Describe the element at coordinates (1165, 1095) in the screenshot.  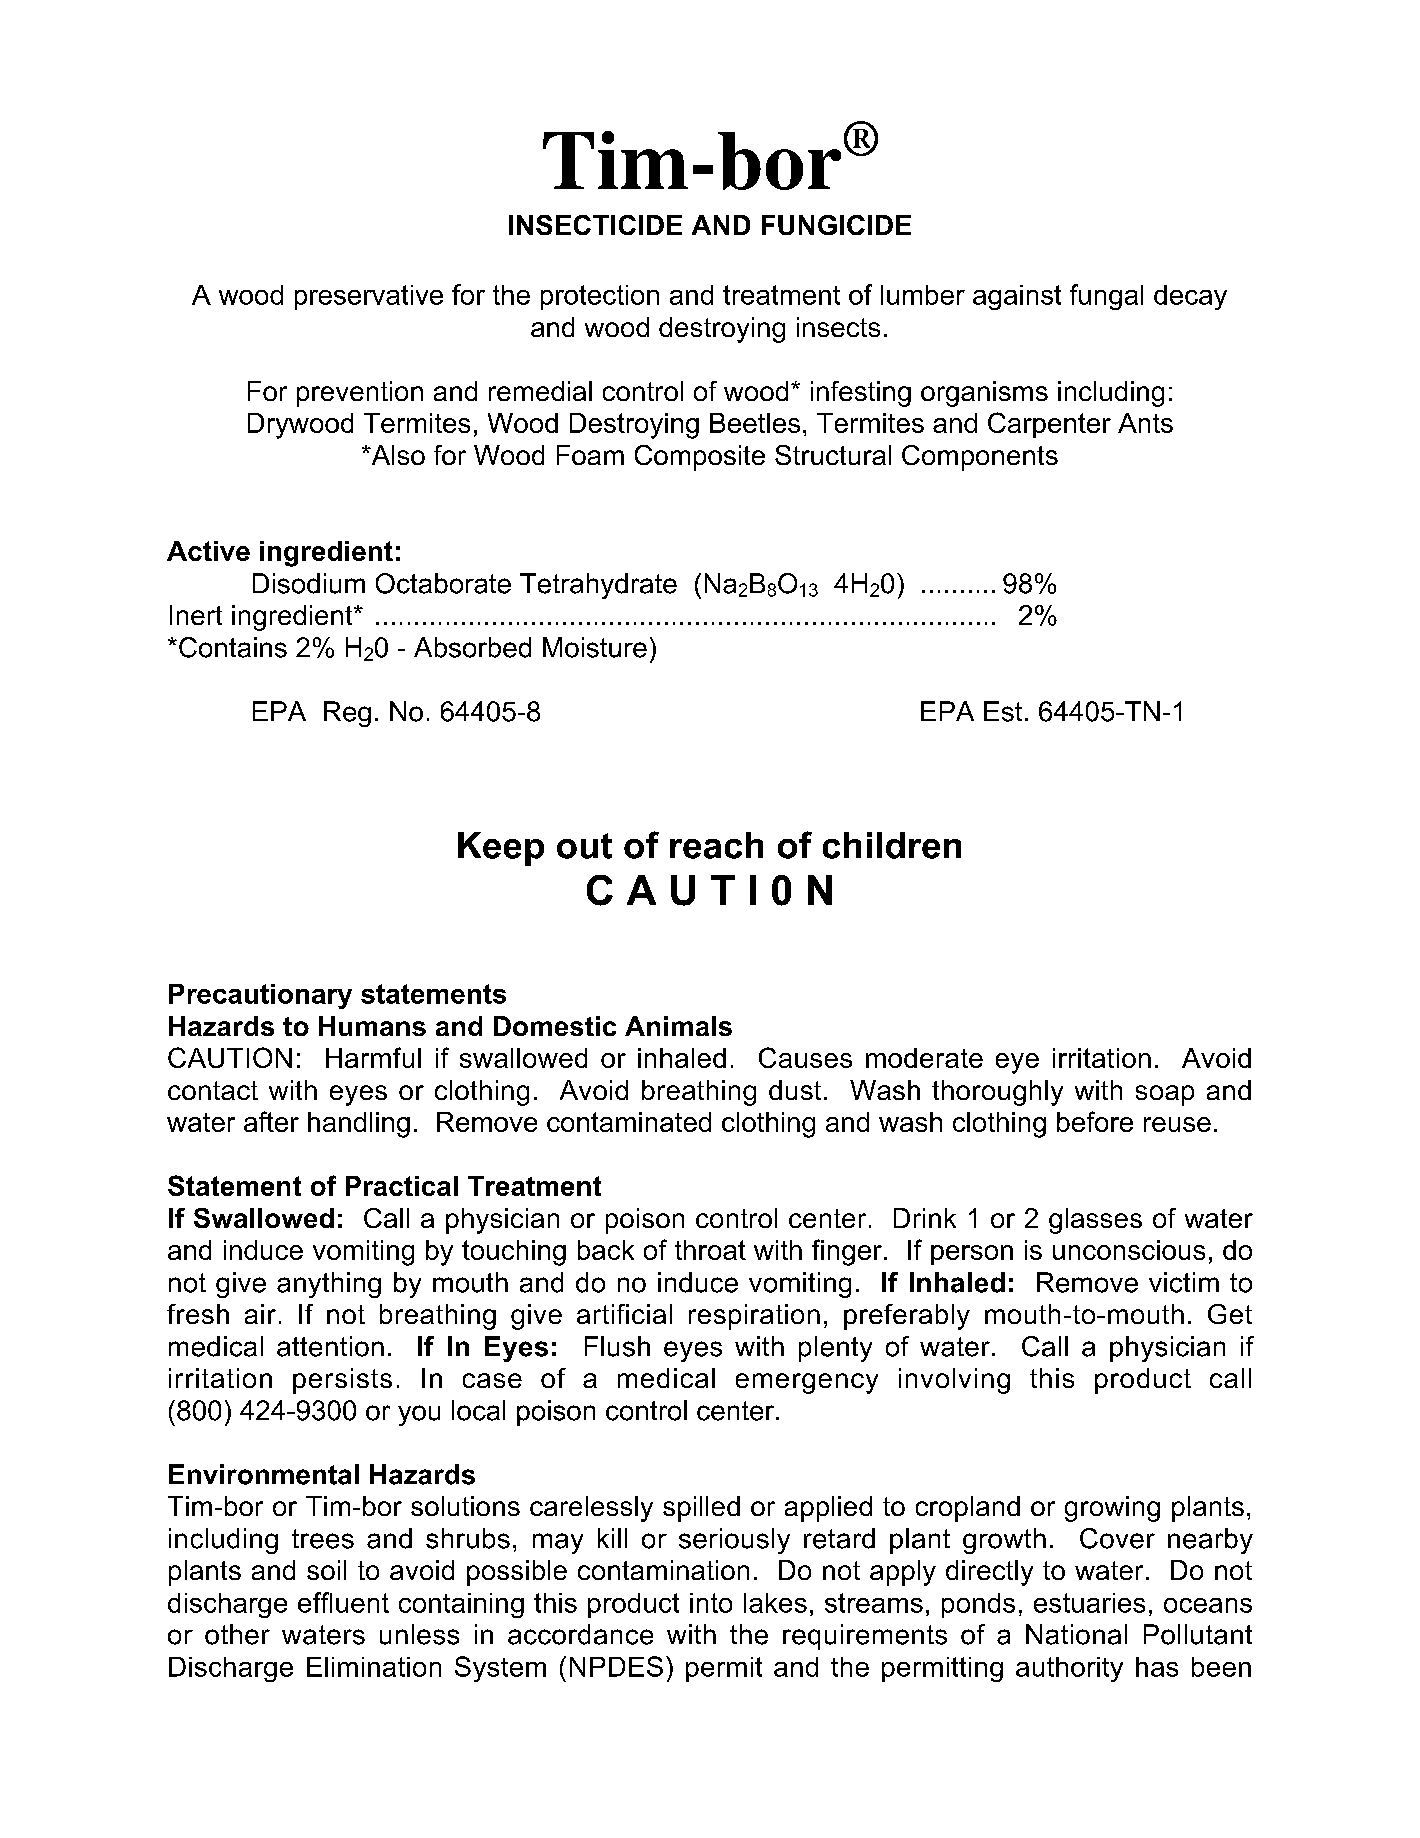
I see `soap` at that location.
